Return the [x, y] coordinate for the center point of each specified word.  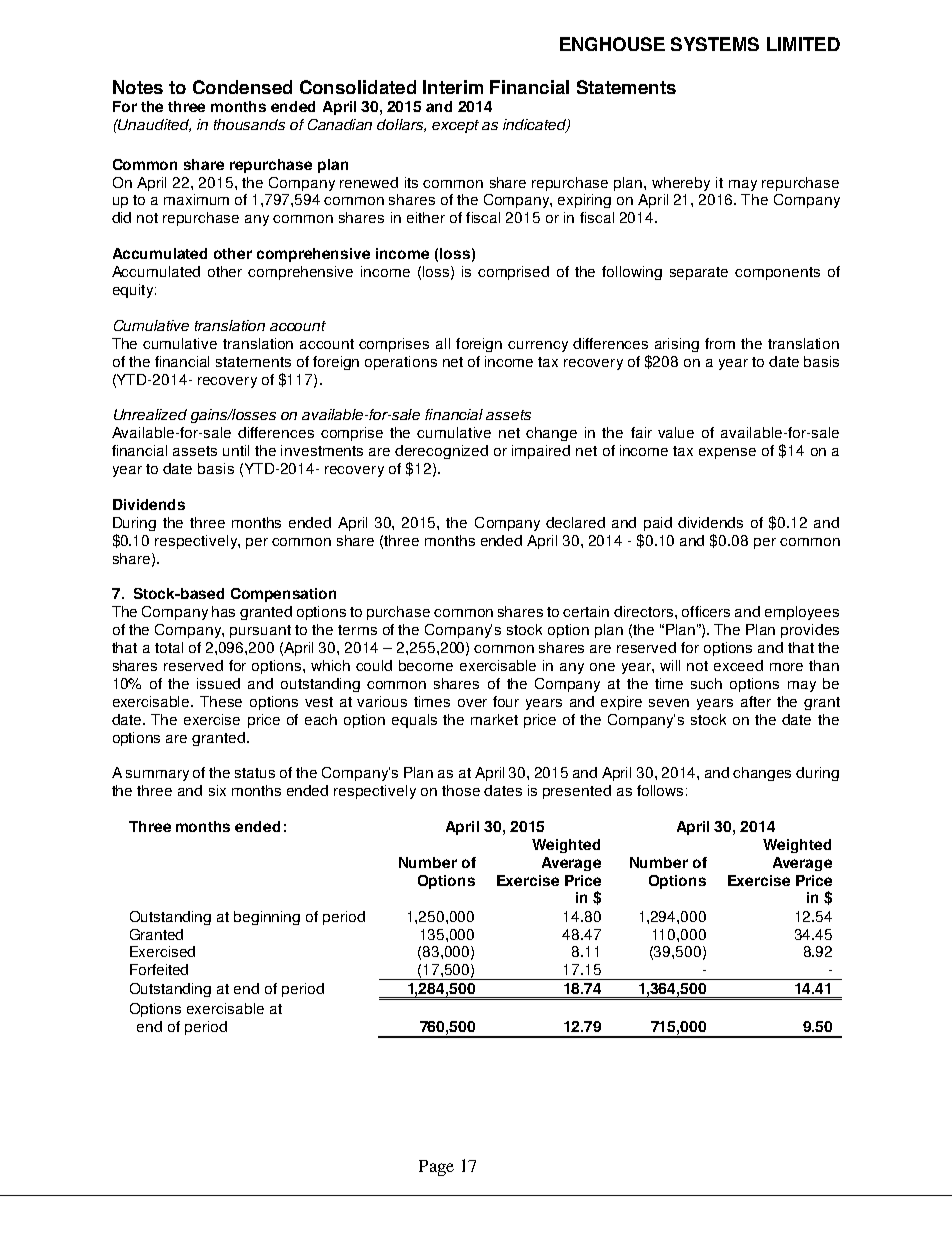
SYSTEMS [715, 44]
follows [660, 790]
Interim [453, 87]
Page [436, 1168]
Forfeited [159, 969]
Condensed [242, 87]
